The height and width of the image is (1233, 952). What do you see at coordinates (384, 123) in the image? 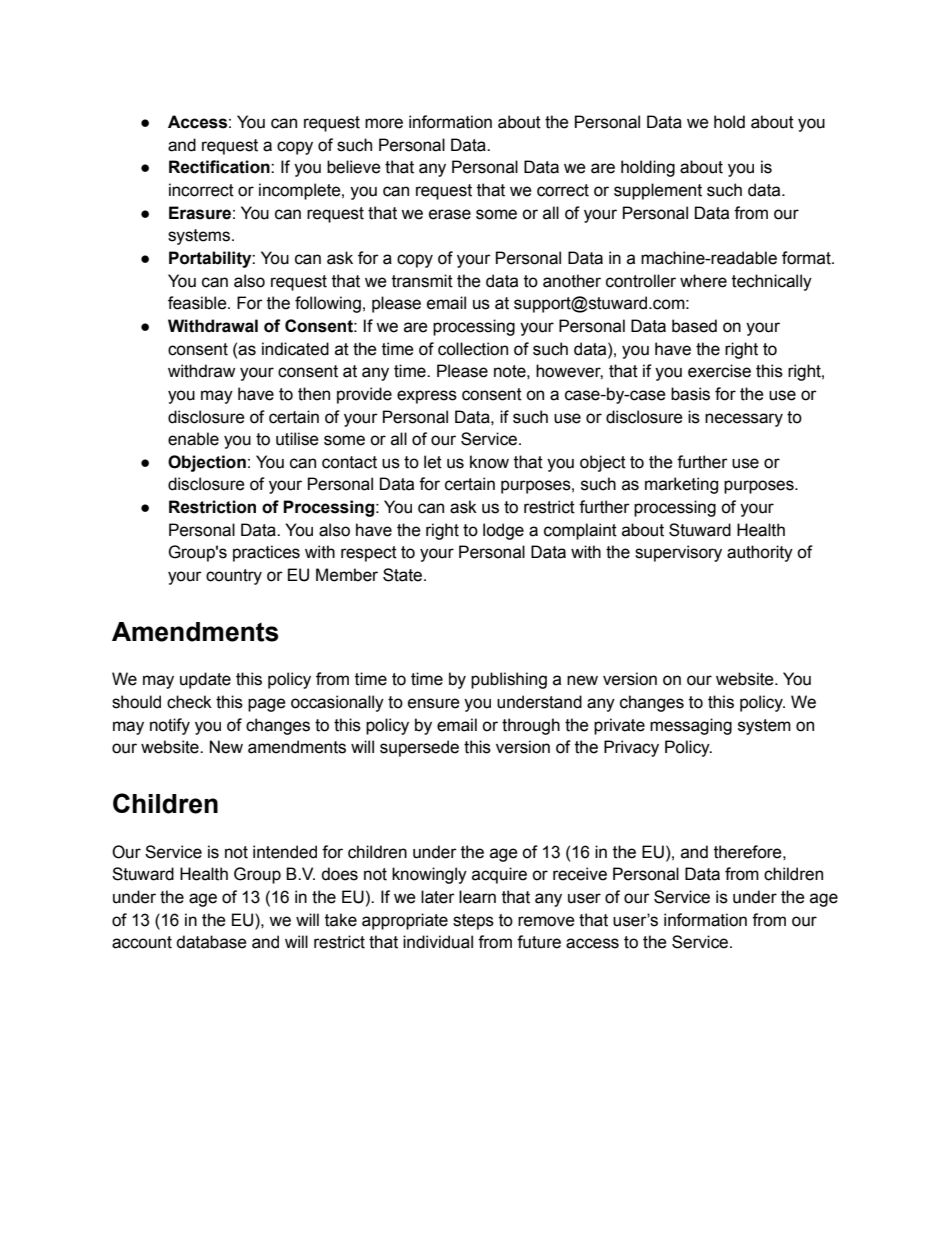
I see `more` at bounding box center [384, 123].
